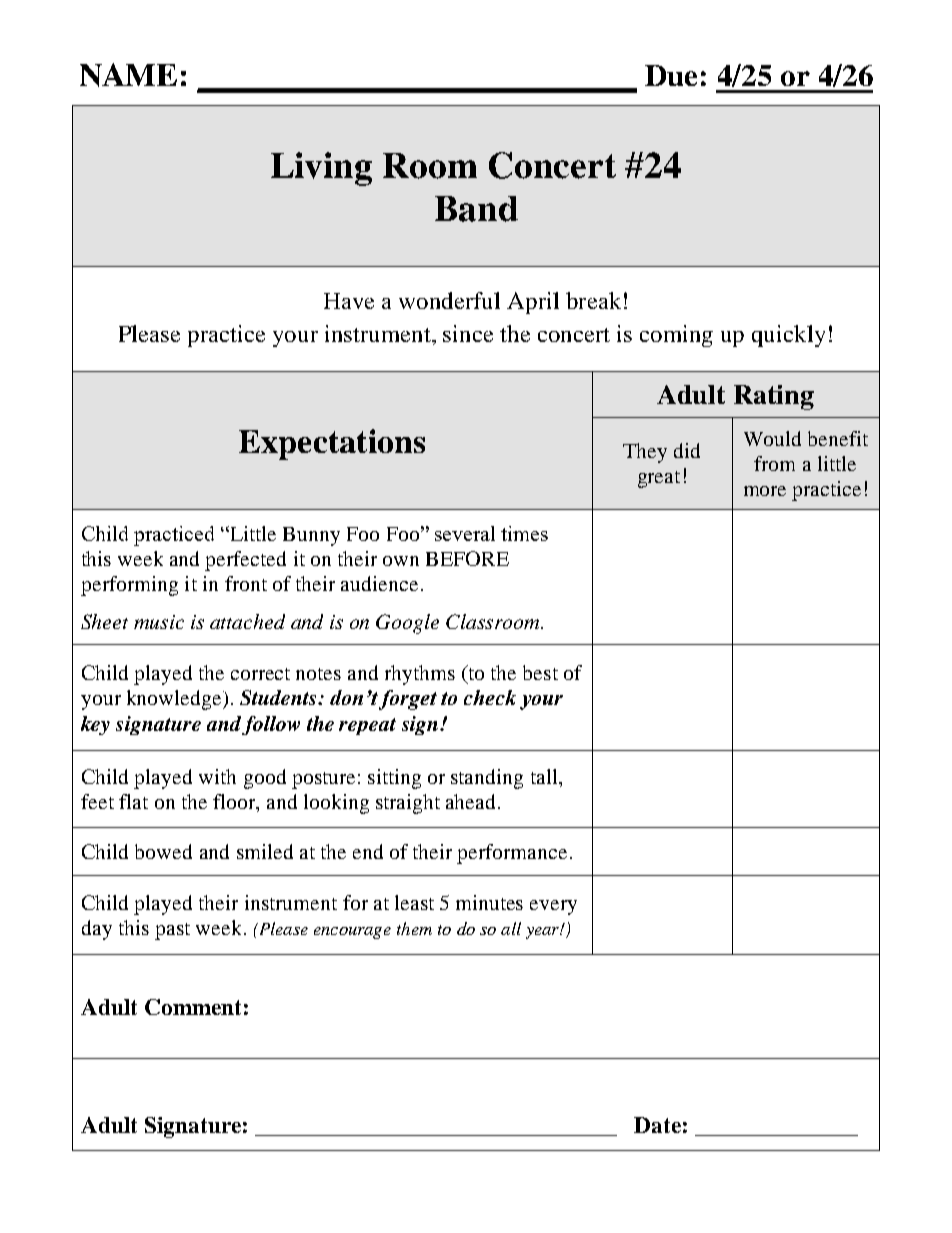  What do you see at coordinates (476, 209) in the screenshot?
I see `Band` at bounding box center [476, 209].
